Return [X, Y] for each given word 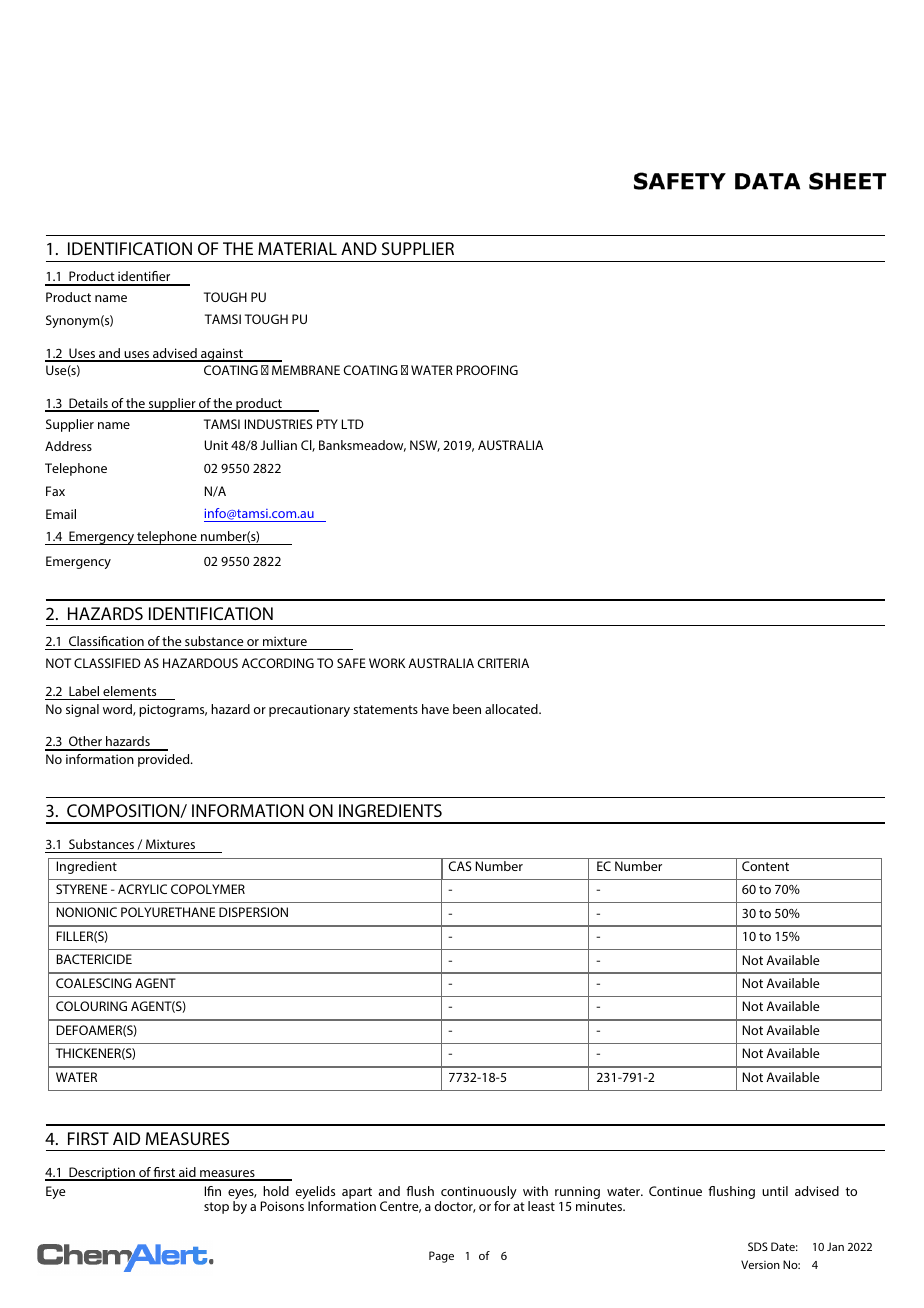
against [222, 355]
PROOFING [487, 370]
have [435, 709]
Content [765, 866]
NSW [425, 446]
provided [165, 760]
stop [216, 1208]
